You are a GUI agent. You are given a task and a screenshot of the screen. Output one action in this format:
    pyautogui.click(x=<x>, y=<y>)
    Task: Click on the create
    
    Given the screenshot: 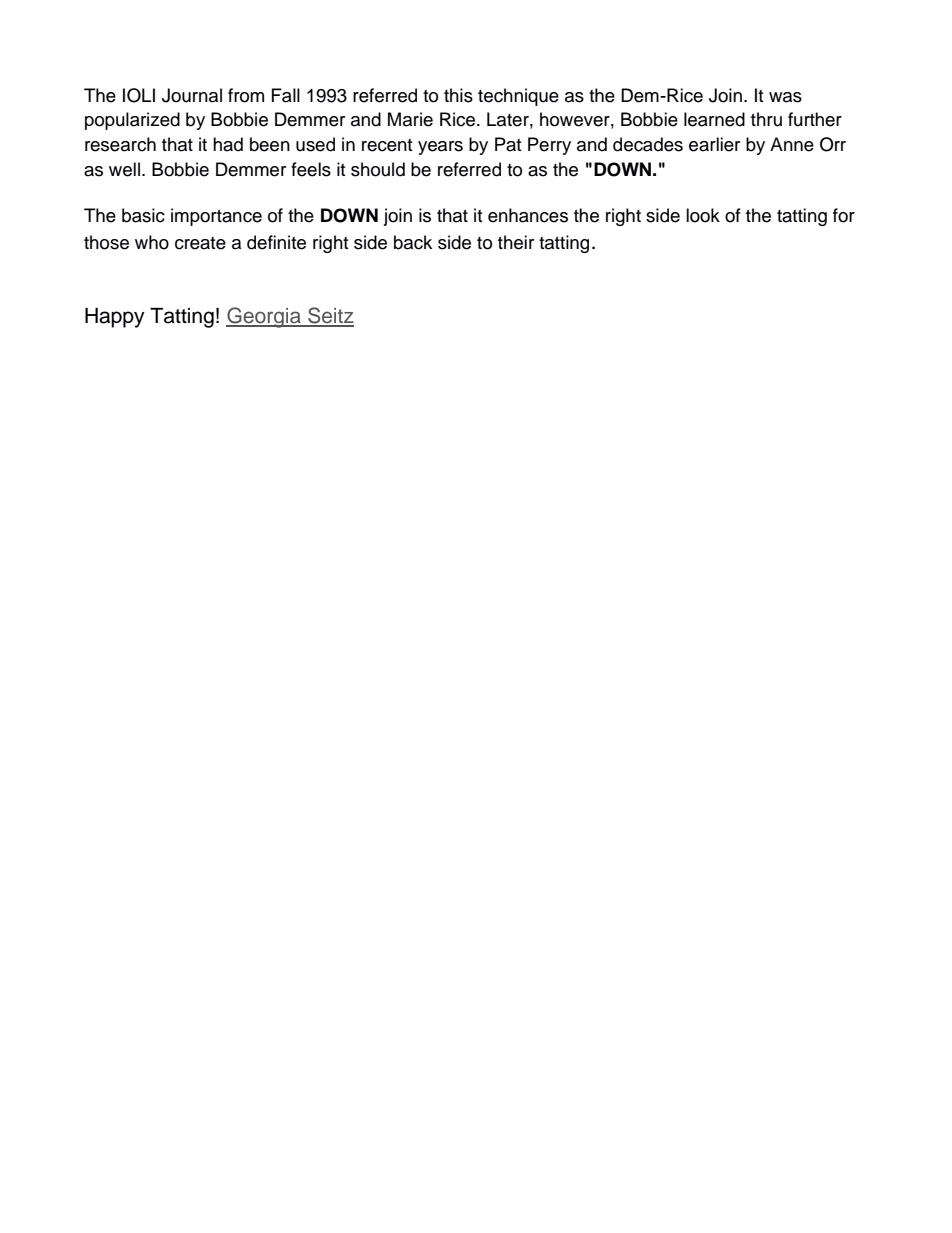 What is the action you would take?
    pyautogui.click(x=200, y=243)
